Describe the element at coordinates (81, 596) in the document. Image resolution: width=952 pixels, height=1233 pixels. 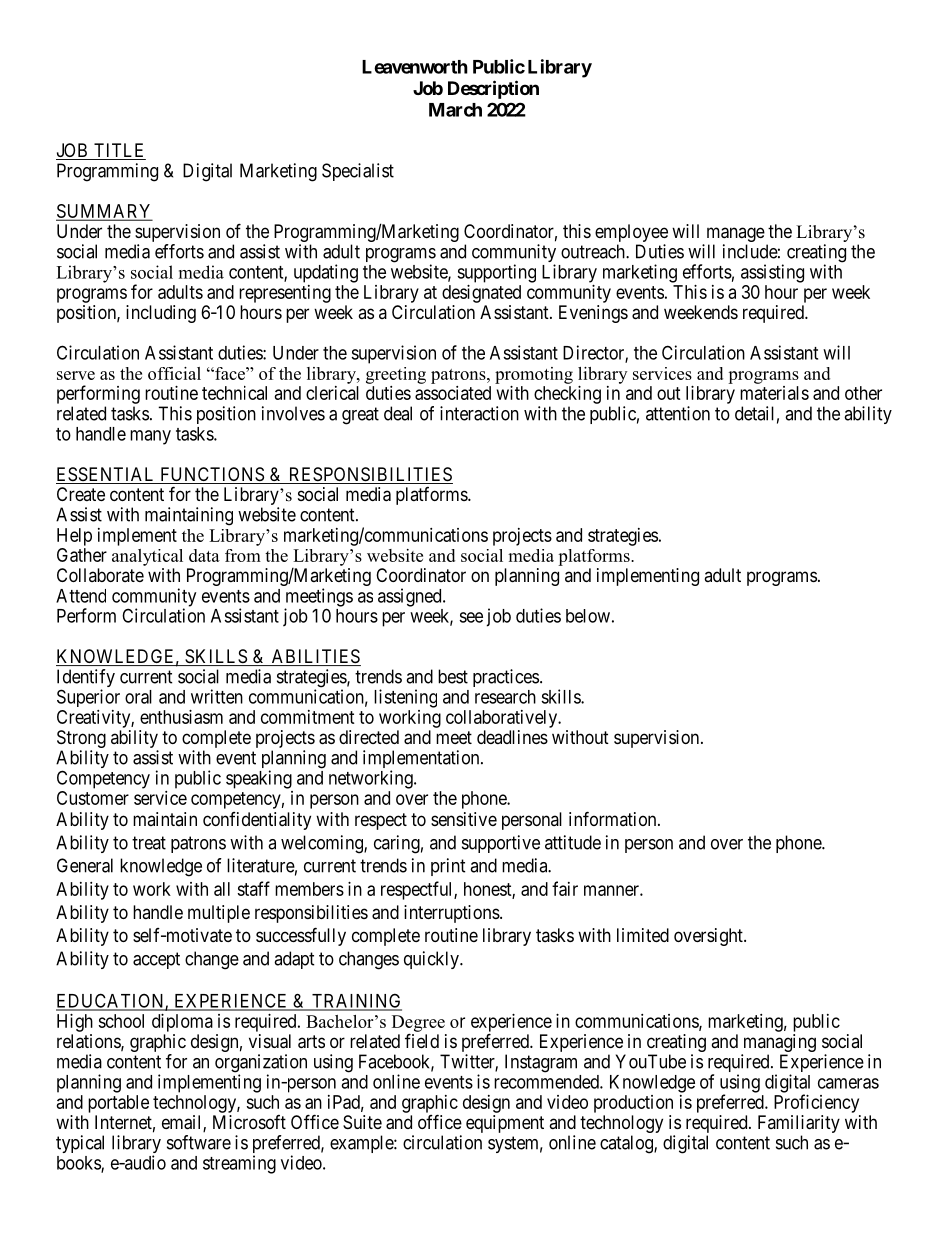
I see `Attend` at that location.
